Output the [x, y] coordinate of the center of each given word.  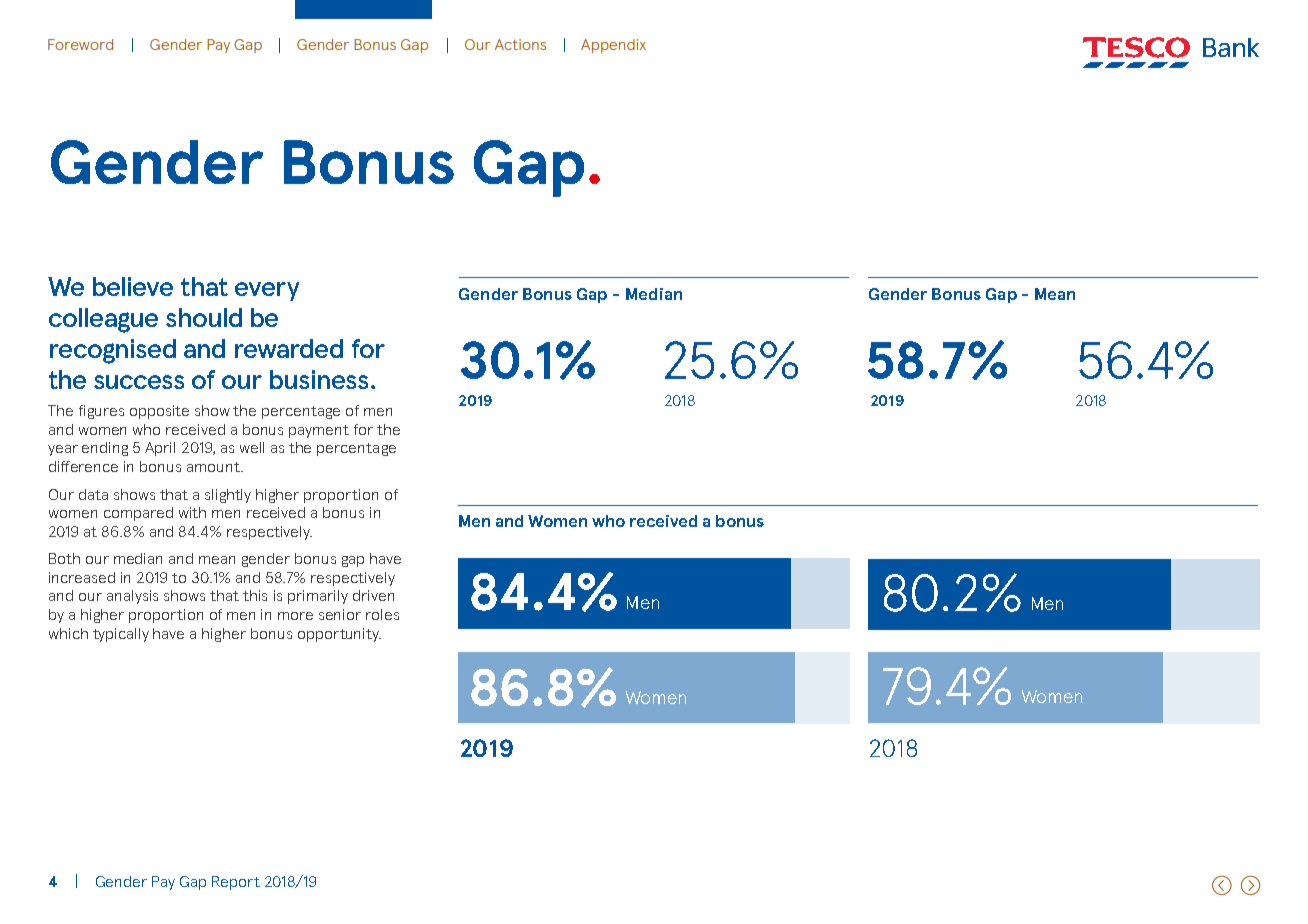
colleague [103, 320]
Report [236, 883]
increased [82, 577]
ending [105, 449]
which [68, 633]
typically [121, 635]
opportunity [339, 635]
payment [319, 431]
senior [340, 614]
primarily [318, 597]
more [295, 616]
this [255, 595]
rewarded [289, 348]
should [204, 317]
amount [215, 467]
